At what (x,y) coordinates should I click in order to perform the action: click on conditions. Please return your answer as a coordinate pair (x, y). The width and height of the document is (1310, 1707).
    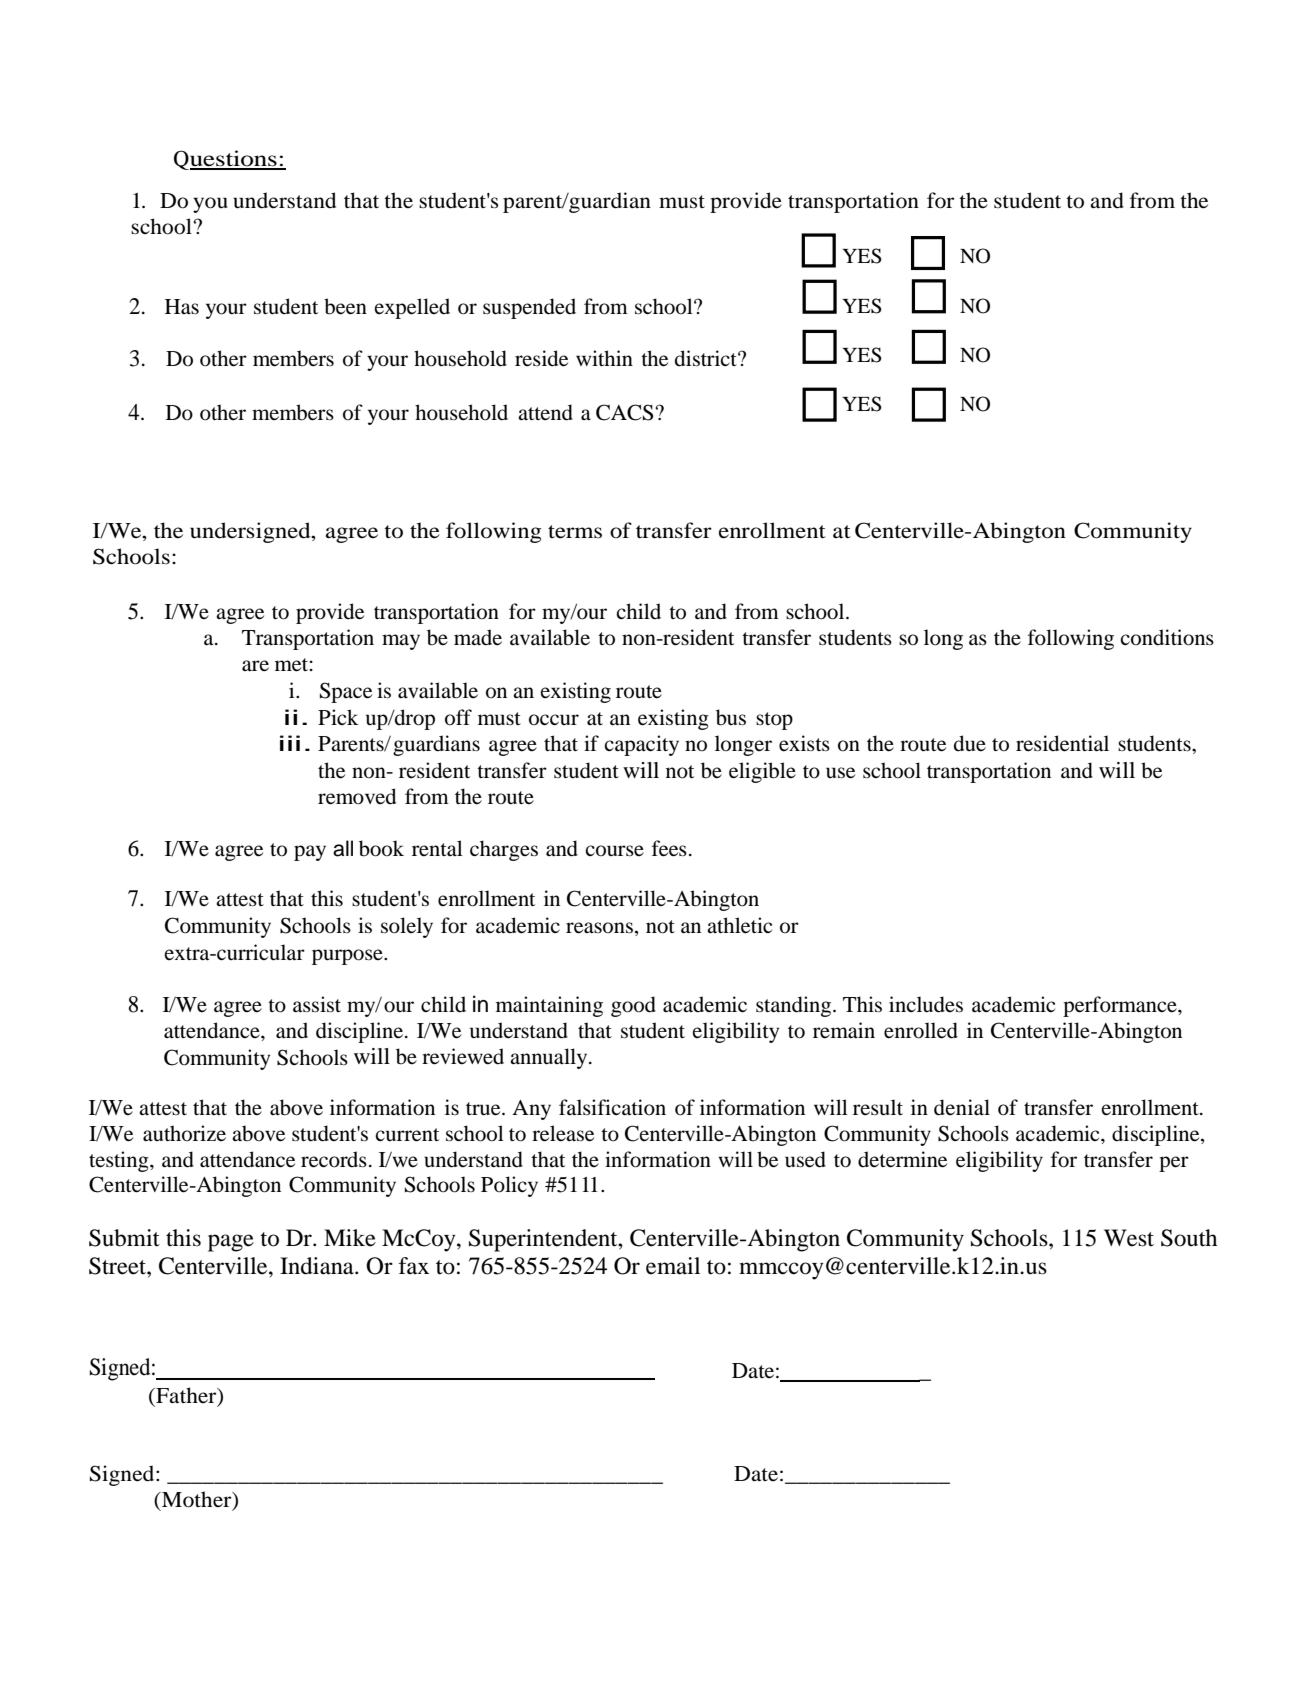
    Looking at the image, I should click on (1167, 637).
